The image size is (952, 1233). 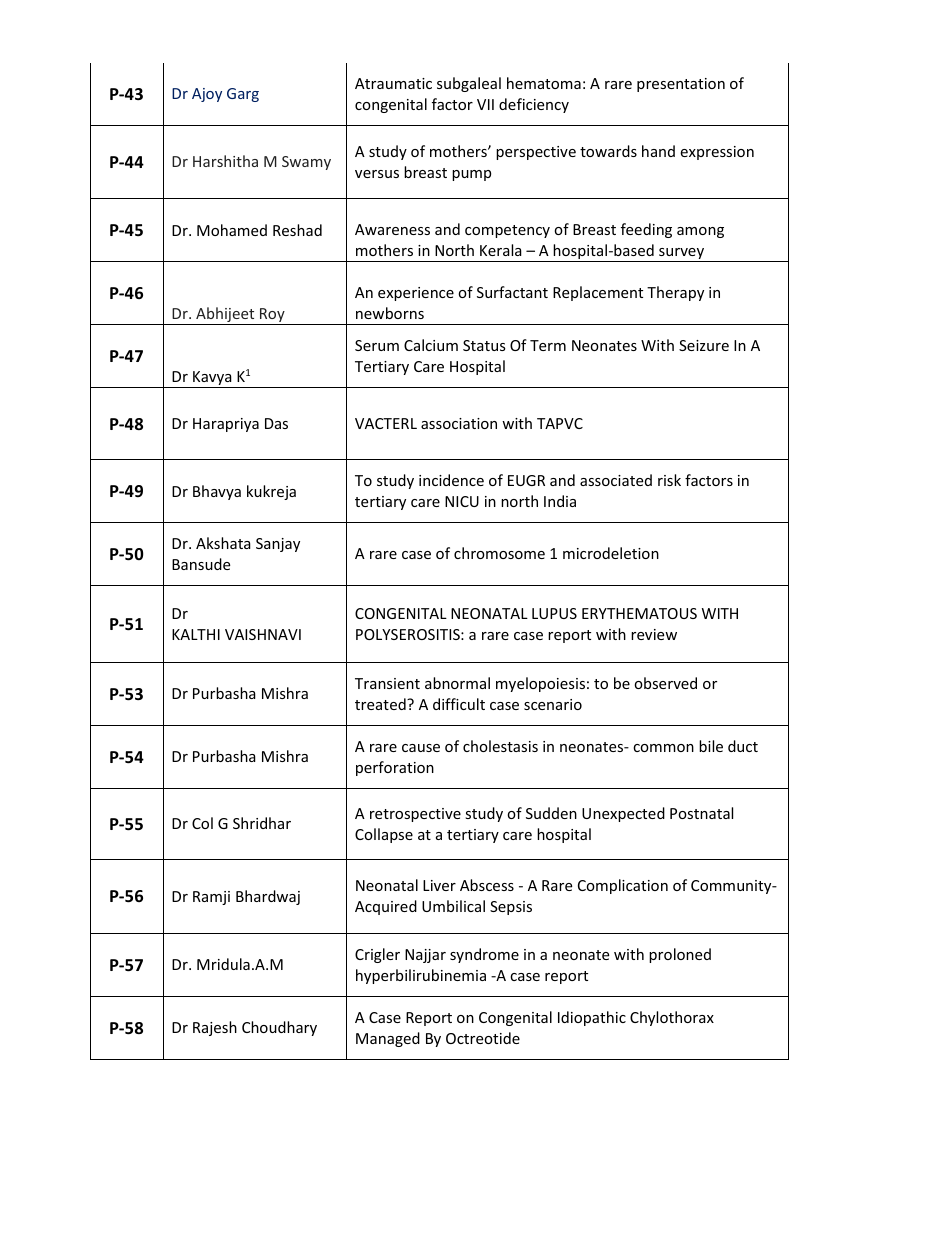 I want to click on Swamy, so click(x=306, y=163).
